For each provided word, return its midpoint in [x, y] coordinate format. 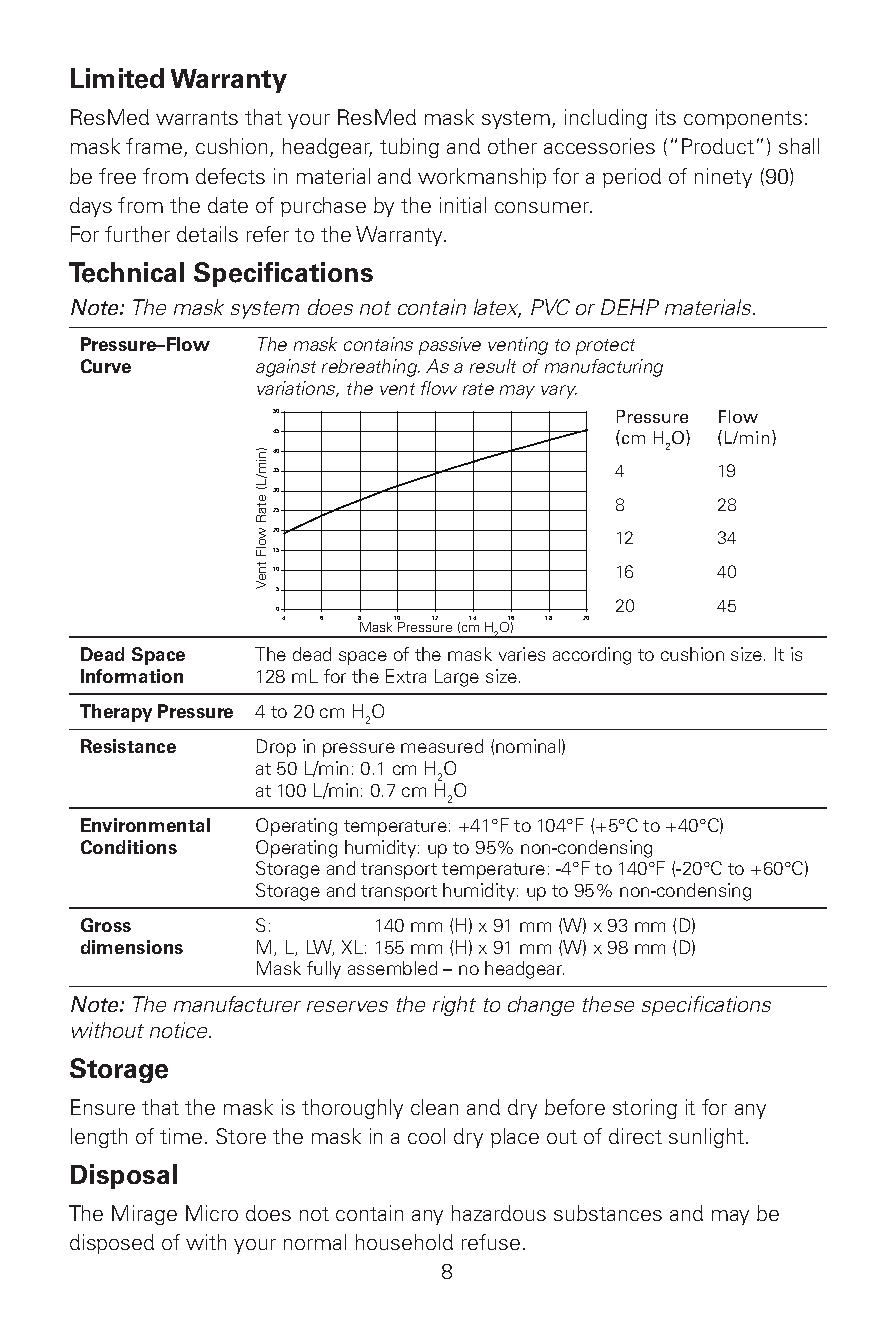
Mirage [144, 1215]
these [608, 1004]
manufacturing [604, 368]
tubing [409, 148]
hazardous [499, 1213]
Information [132, 676]
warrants [197, 118]
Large [457, 678]
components [743, 120]
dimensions [132, 947]
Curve [106, 366]
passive [450, 346]
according [592, 656]
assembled [392, 968]
